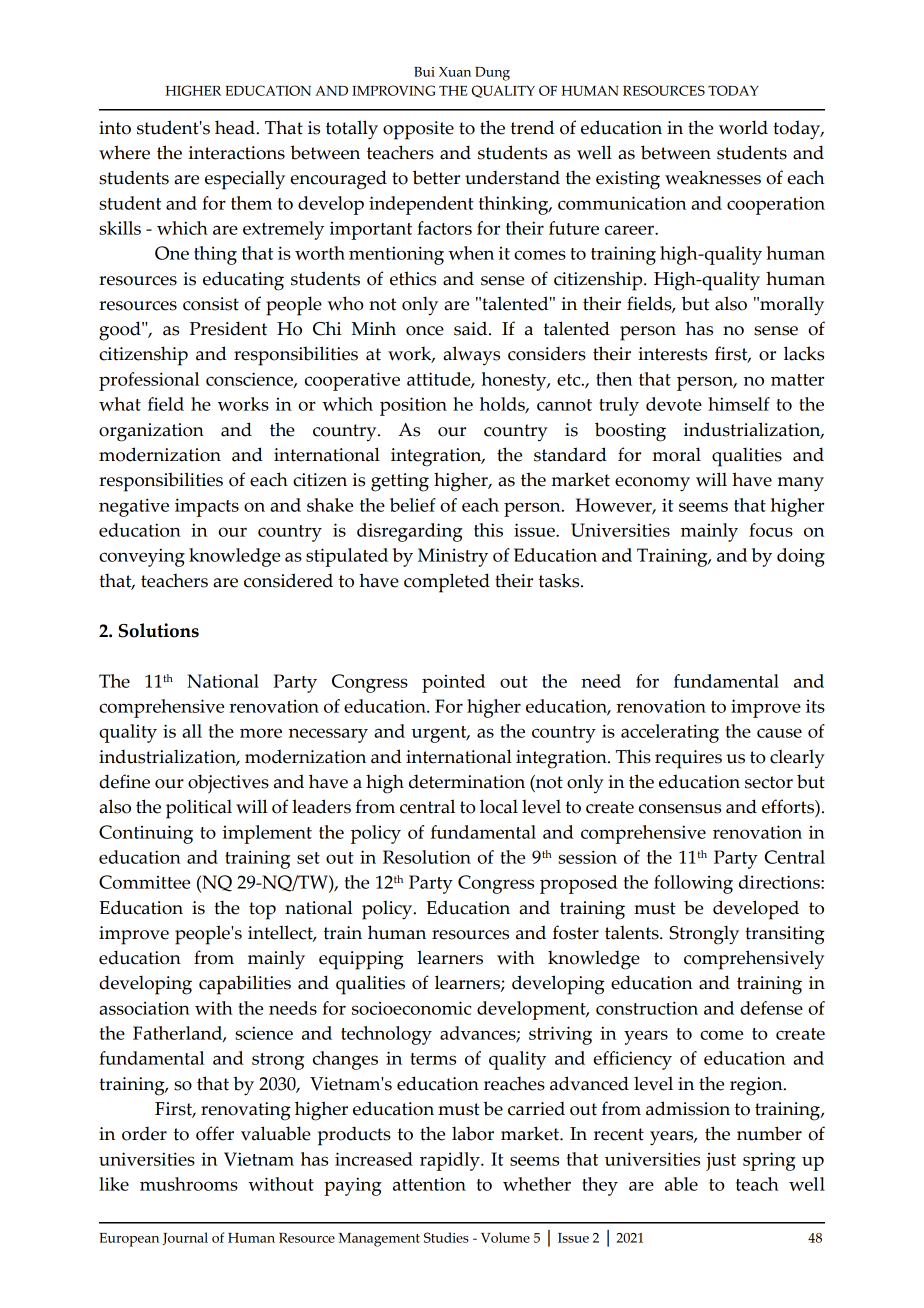 The width and height of the page is (924, 1308). Describe the element at coordinates (429, 1184) in the page. I see `attention` at that location.
